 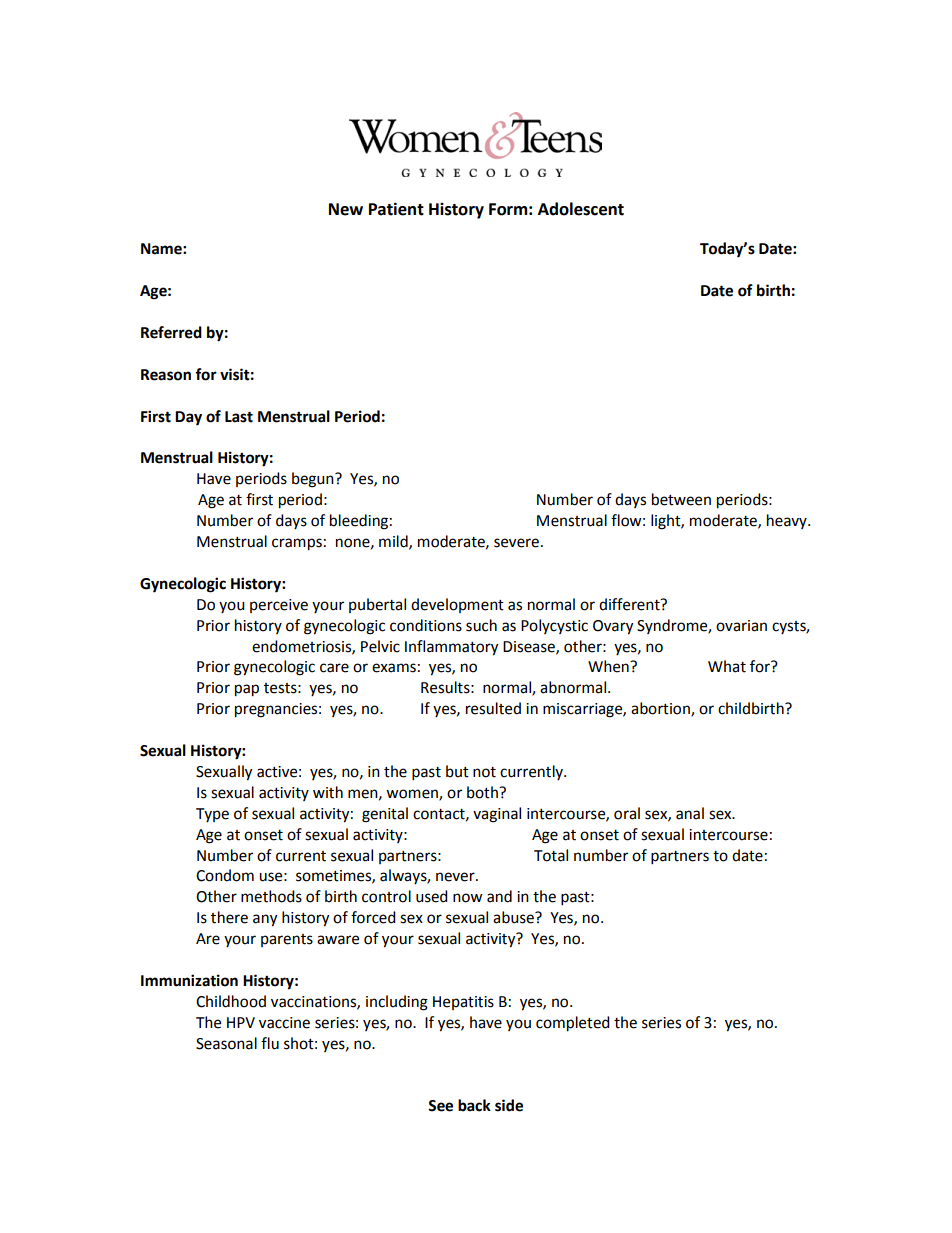 I want to click on back, so click(x=474, y=1105).
